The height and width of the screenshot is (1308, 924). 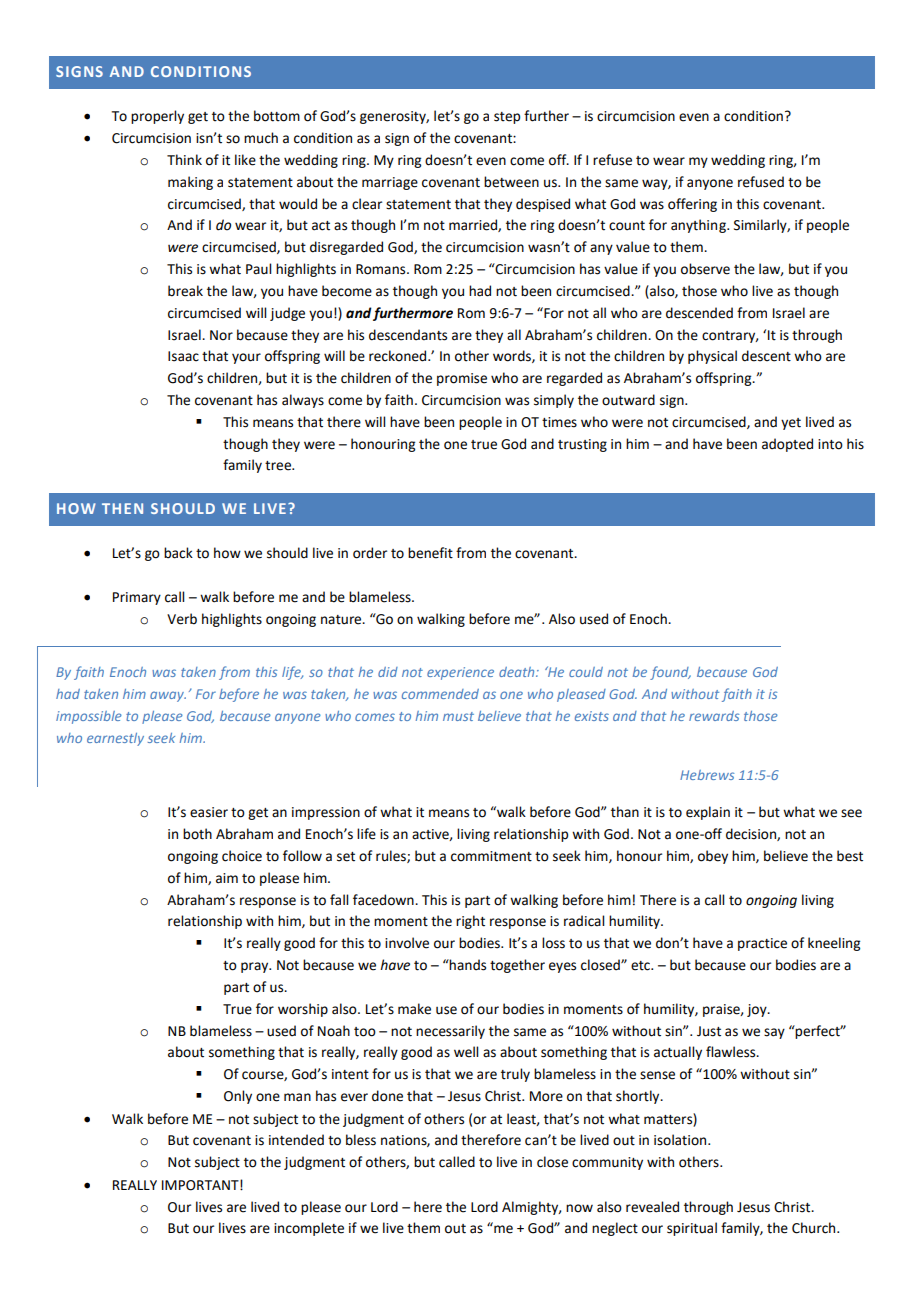 What do you see at coordinates (787, 445) in the screenshot?
I see `adopted` at bounding box center [787, 445].
